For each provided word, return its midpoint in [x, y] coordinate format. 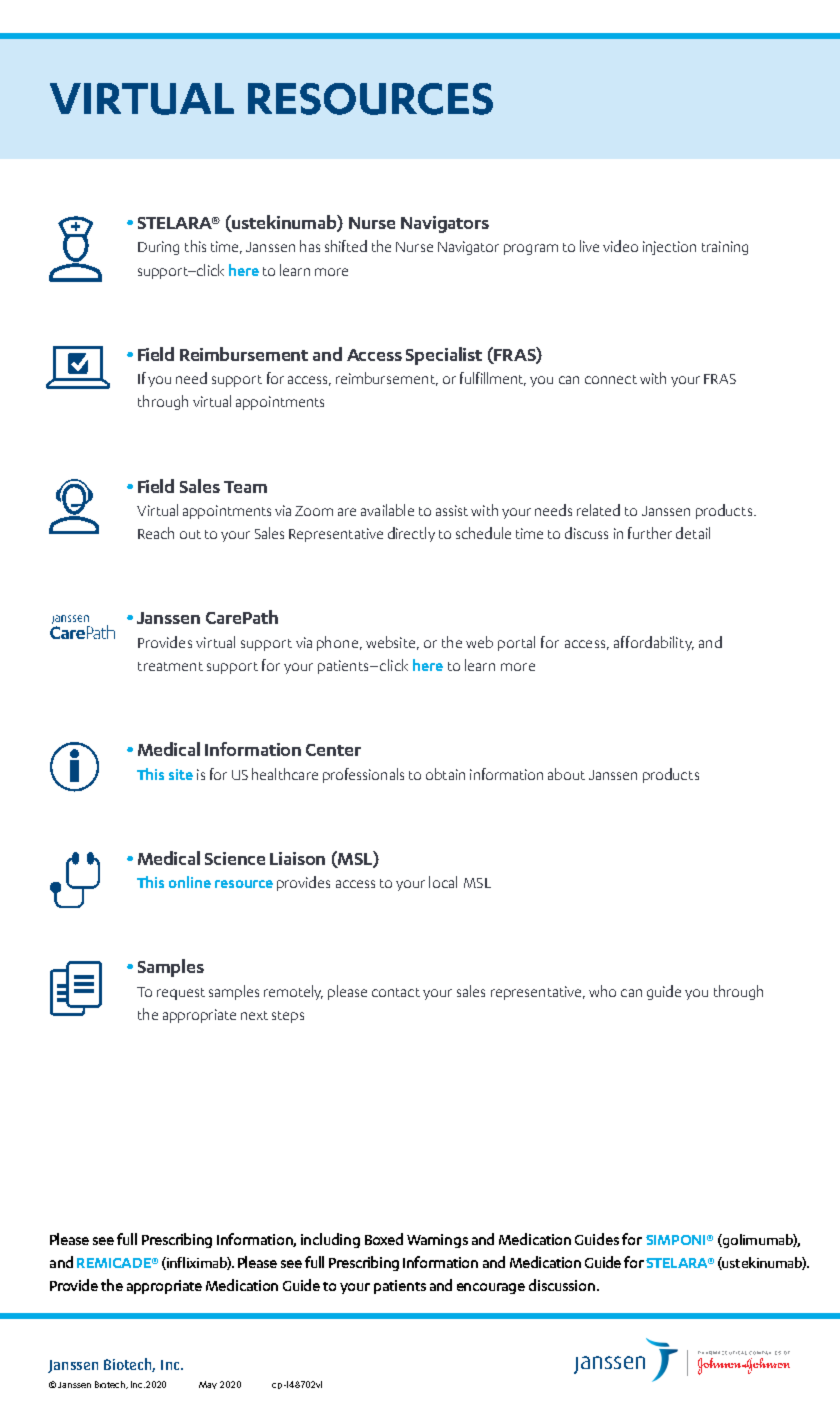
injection [669, 248]
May [208, 1385]
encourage [491, 1288]
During [158, 248]
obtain [445, 774]
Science [235, 858]
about [566, 774]
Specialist [444, 356]
